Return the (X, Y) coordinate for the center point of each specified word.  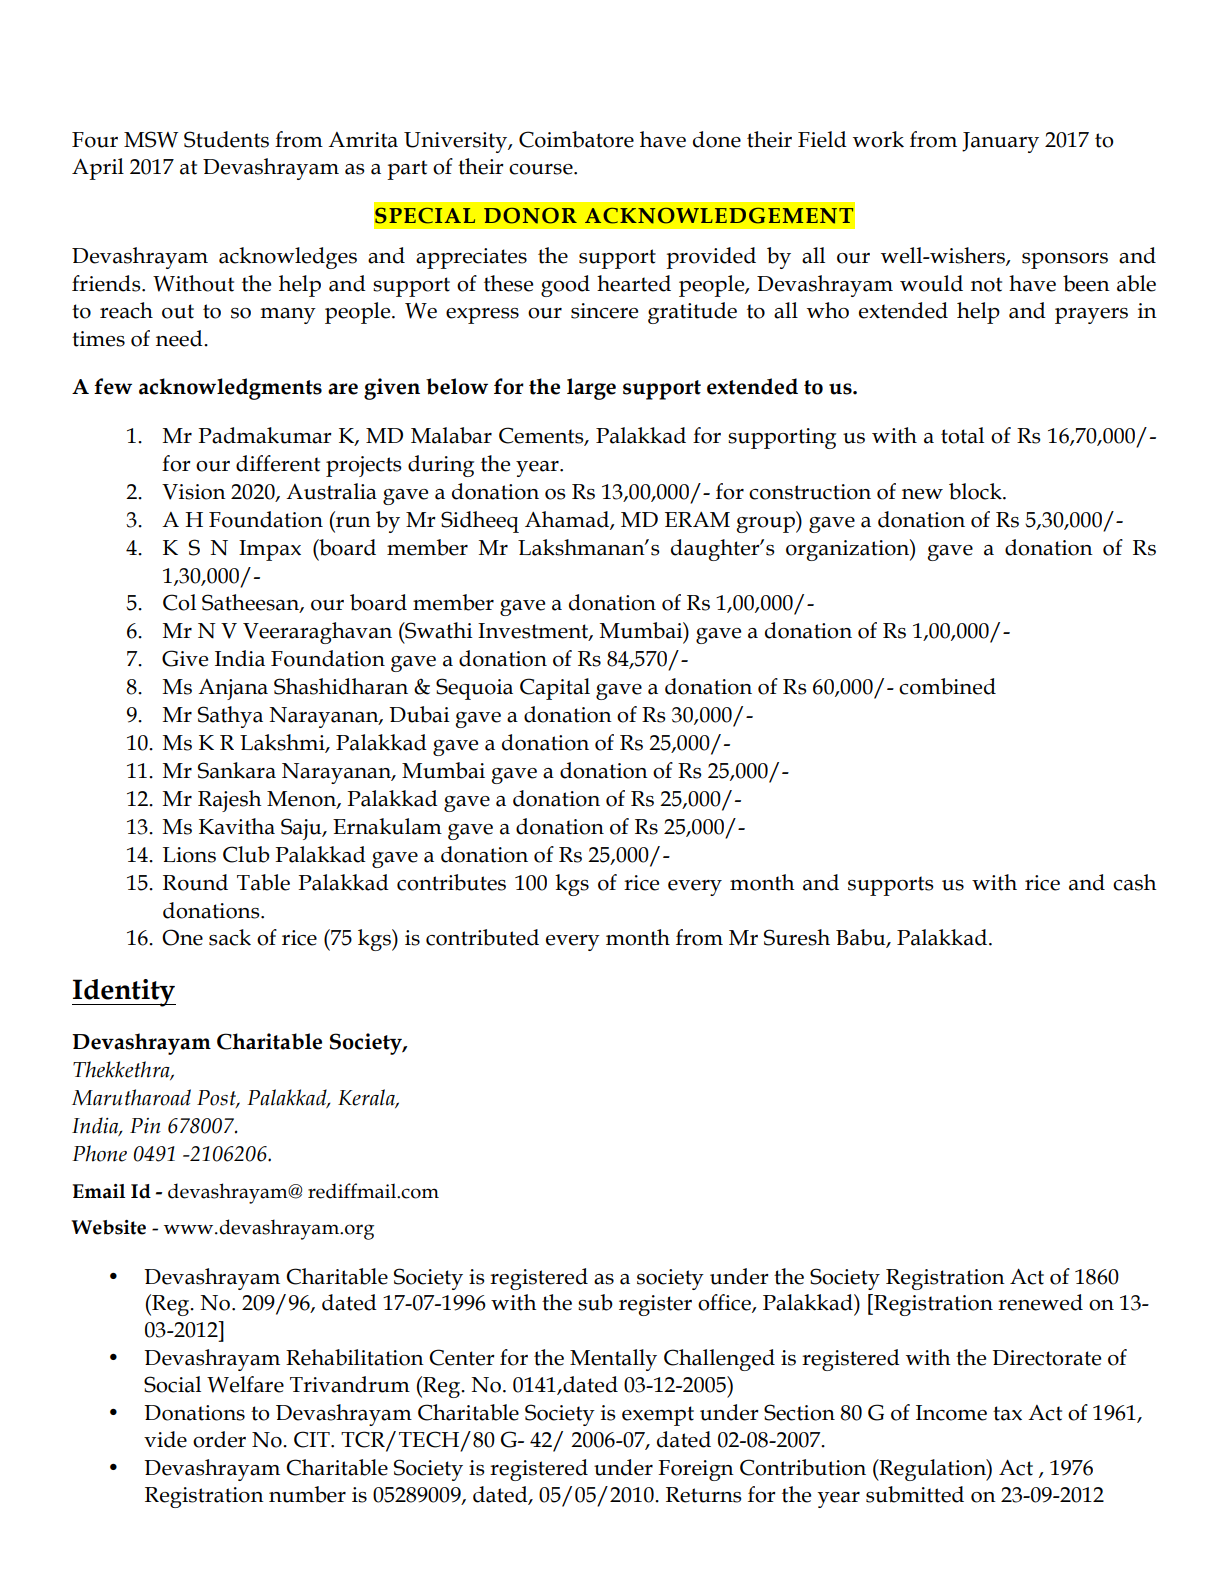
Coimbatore (576, 139)
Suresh (797, 937)
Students (226, 139)
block (976, 491)
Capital (555, 689)
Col (179, 602)
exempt (658, 1416)
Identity (124, 993)
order (219, 1439)
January (1000, 142)
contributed (482, 937)
